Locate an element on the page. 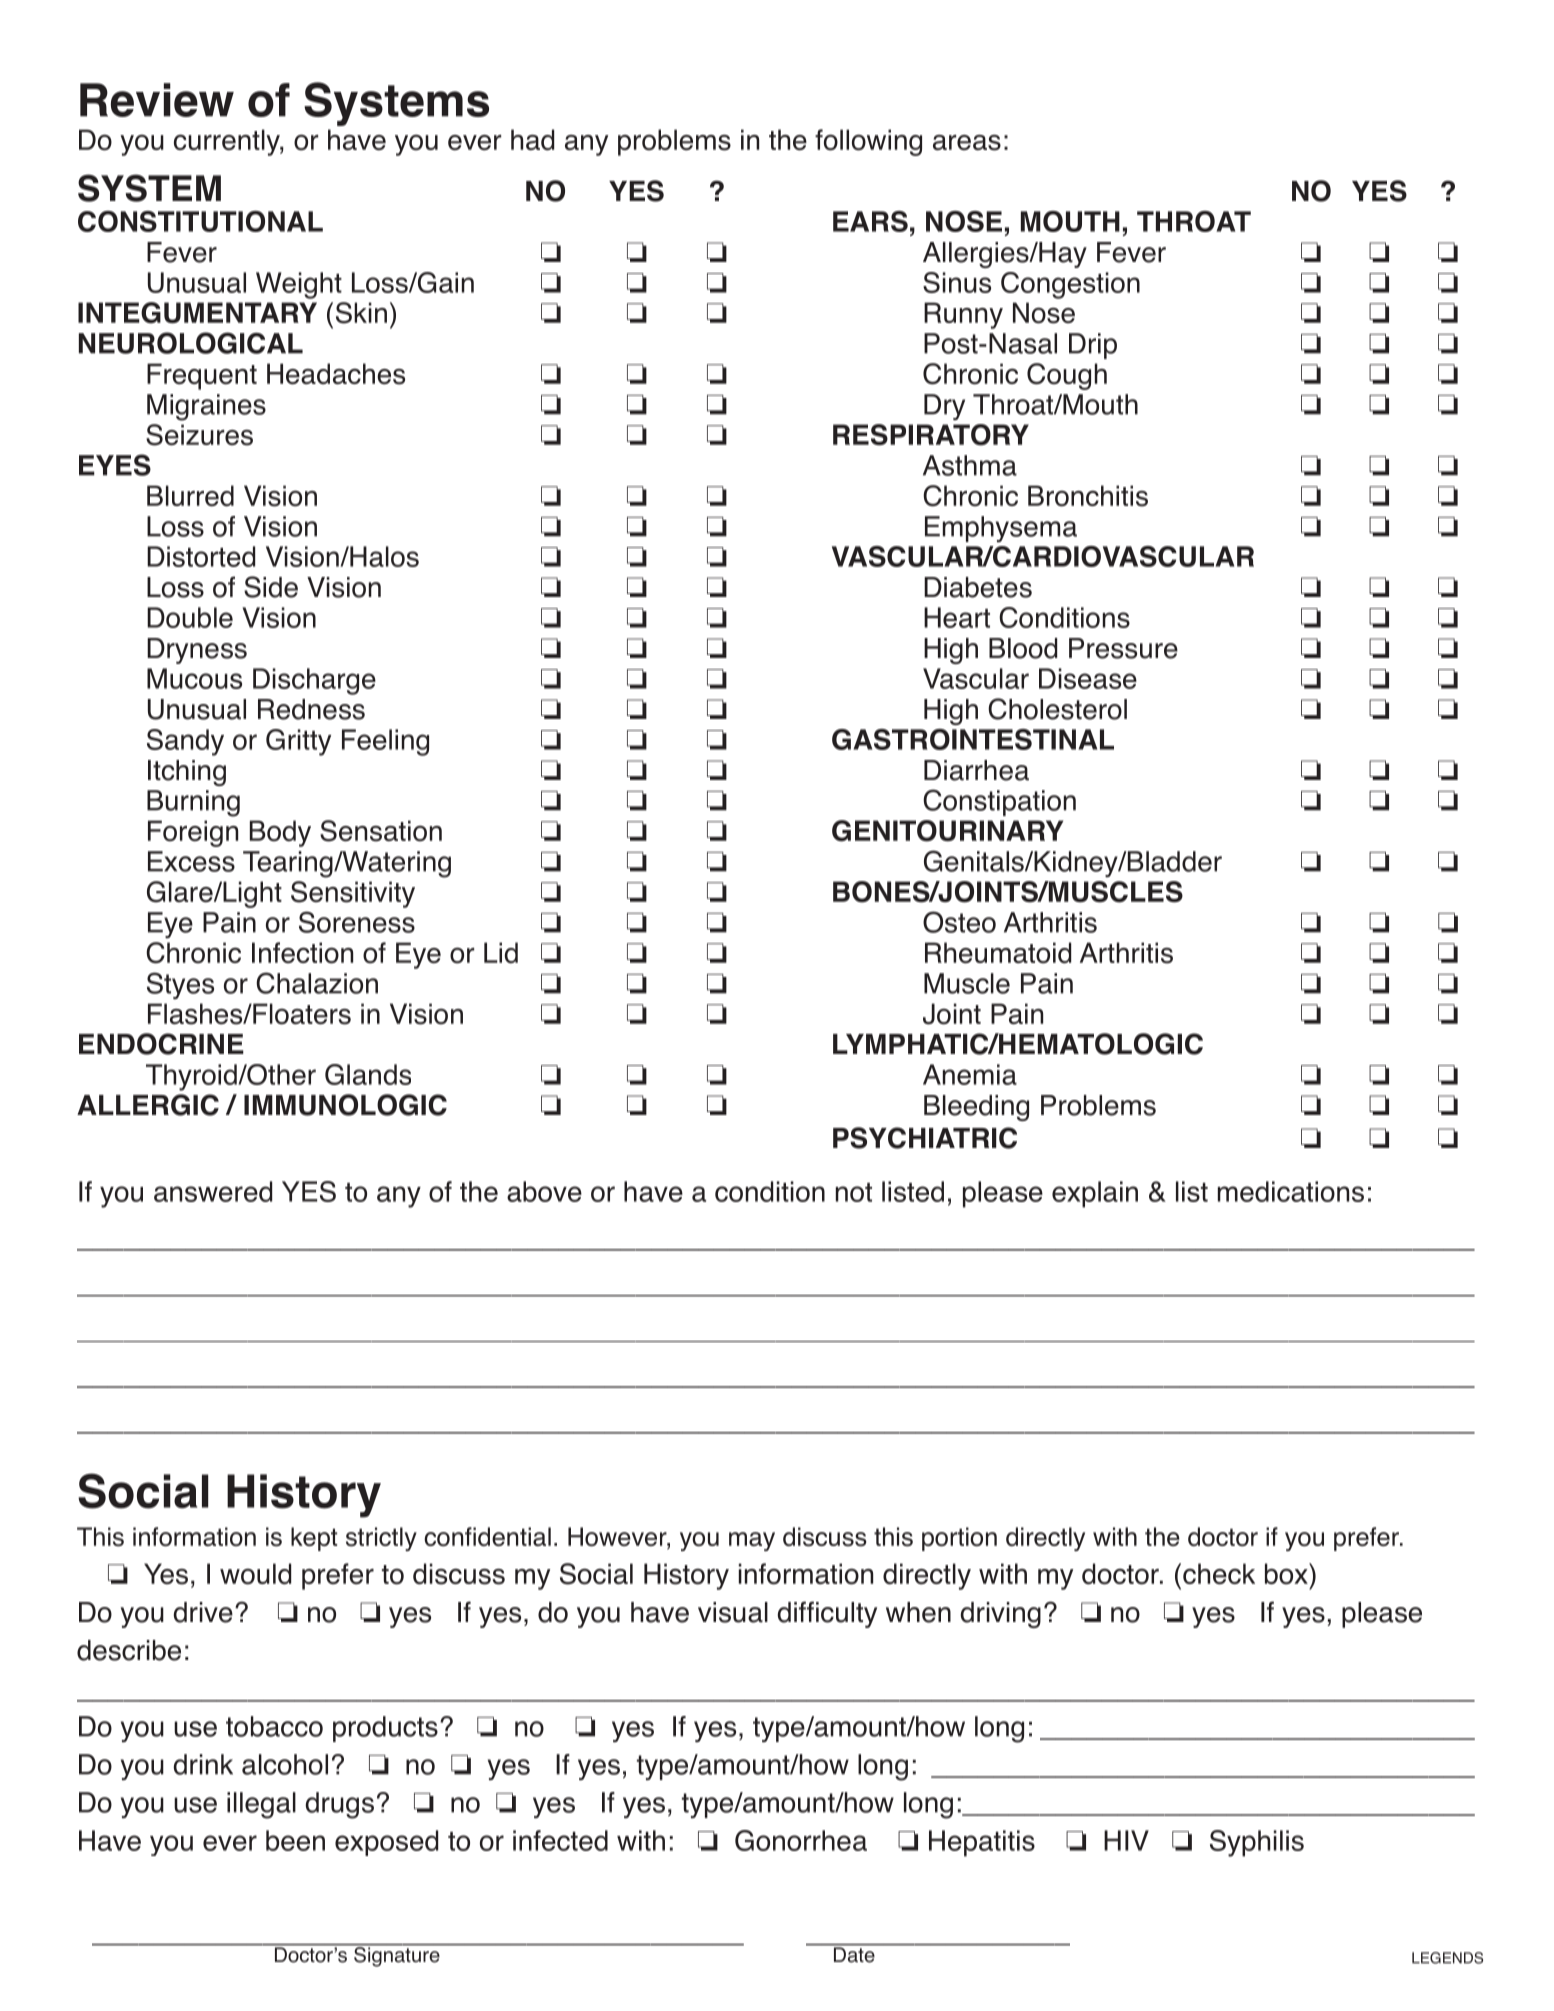  Chalazion is located at coordinates (317, 983).
